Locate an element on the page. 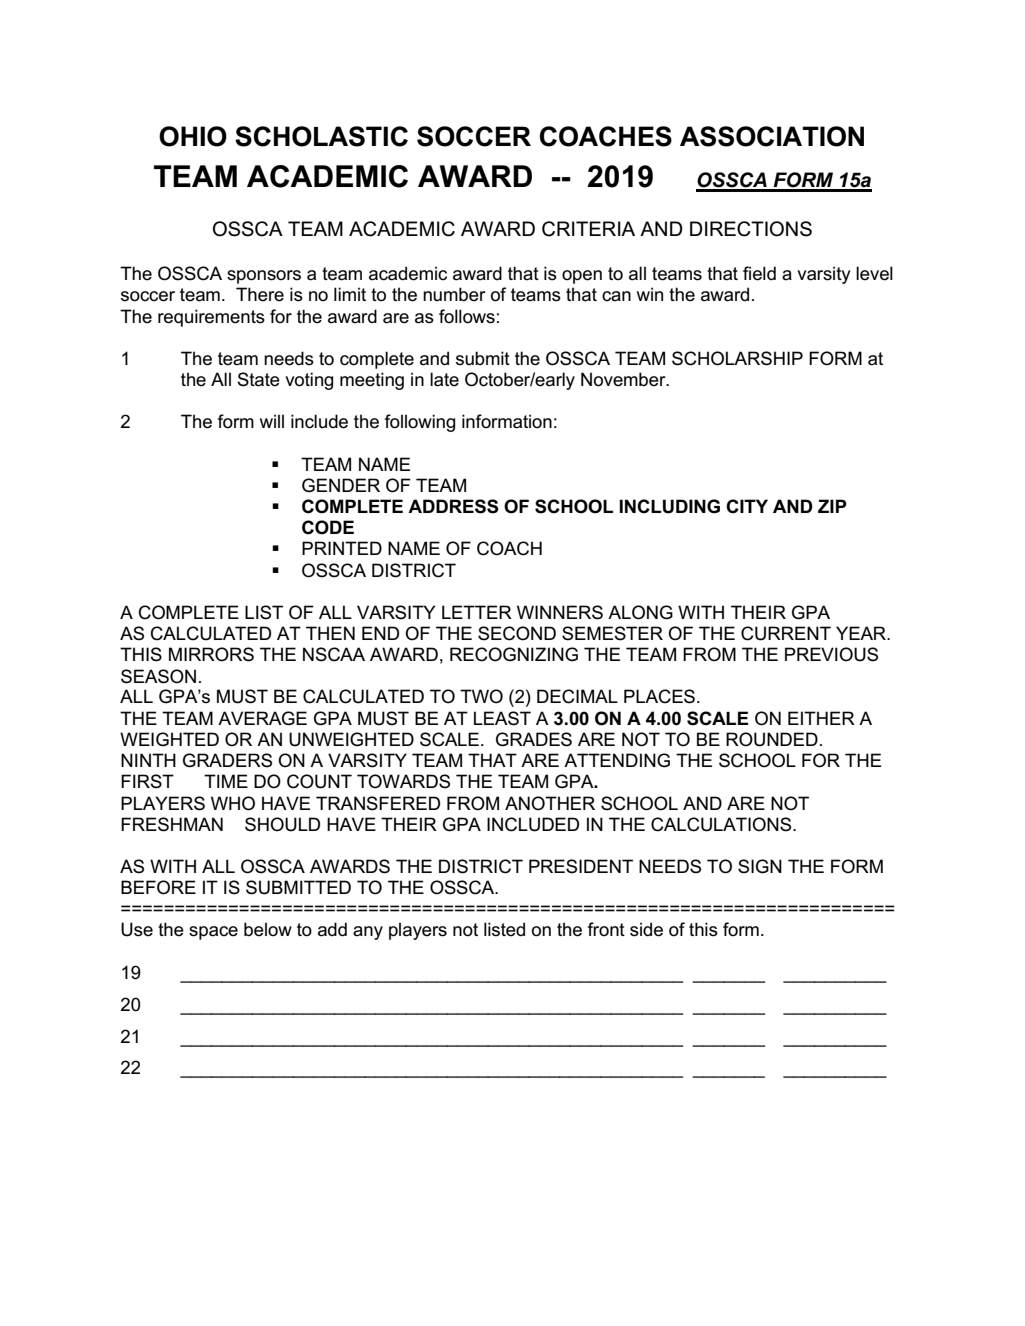  following is located at coordinates (420, 423).
